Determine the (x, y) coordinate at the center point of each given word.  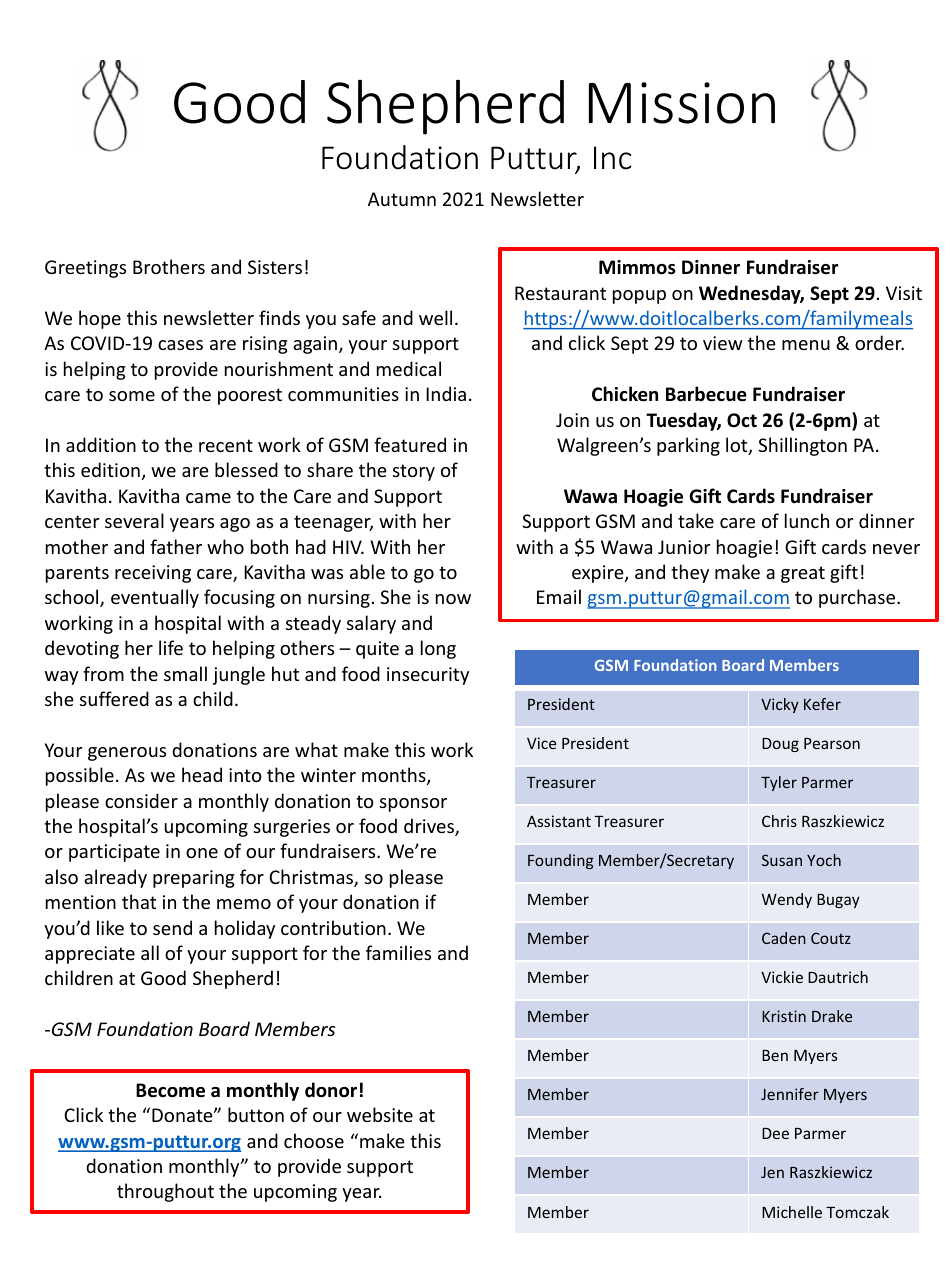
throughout (165, 1192)
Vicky (780, 705)
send (172, 927)
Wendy (787, 900)
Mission (682, 103)
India (446, 393)
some (132, 396)
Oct (742, 420)
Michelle (792, 1212)
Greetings (85, 269)
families (398, 952)
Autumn (402, 199)
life (171, 647)
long (438, 649)
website (380, 1114)
